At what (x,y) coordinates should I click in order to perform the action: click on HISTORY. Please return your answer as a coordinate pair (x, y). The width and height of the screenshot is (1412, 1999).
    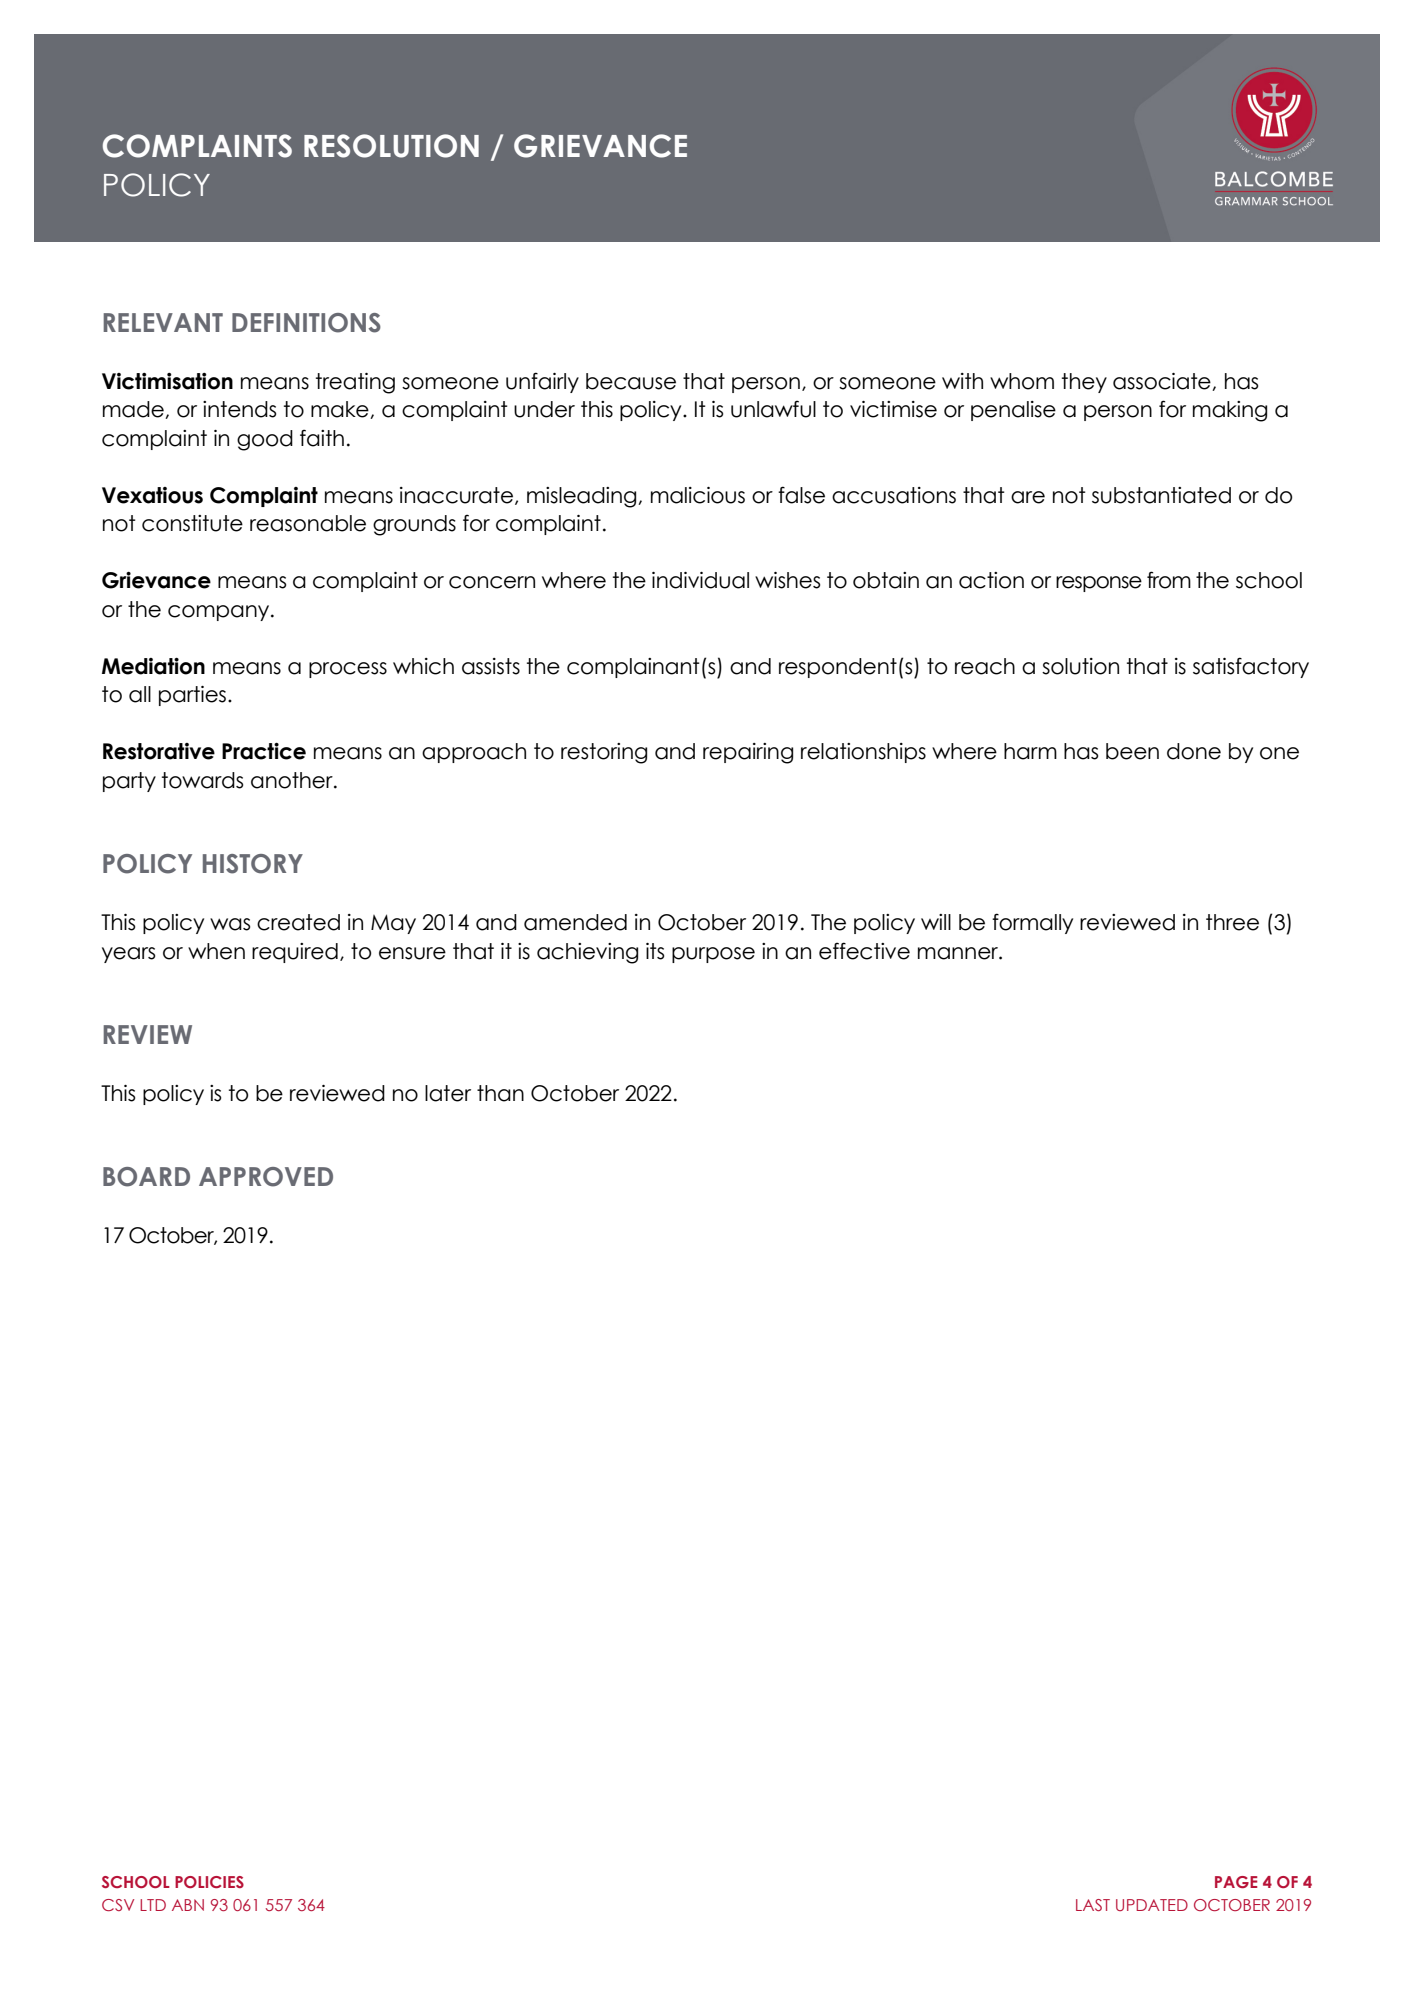
    Looking at the image, I should click on (253, 864).
